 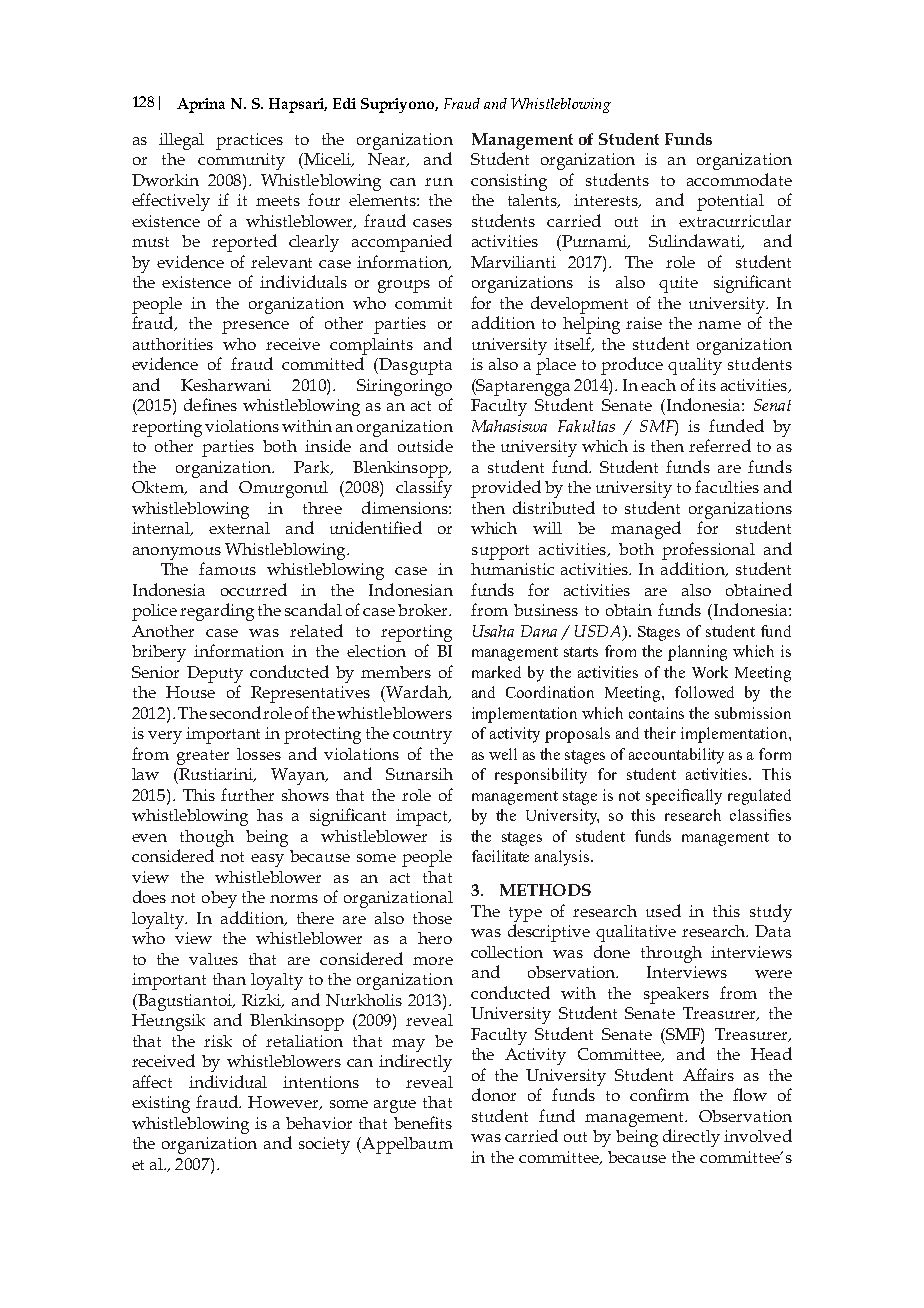 I want to click on practices, so click(x=249, y=141).
